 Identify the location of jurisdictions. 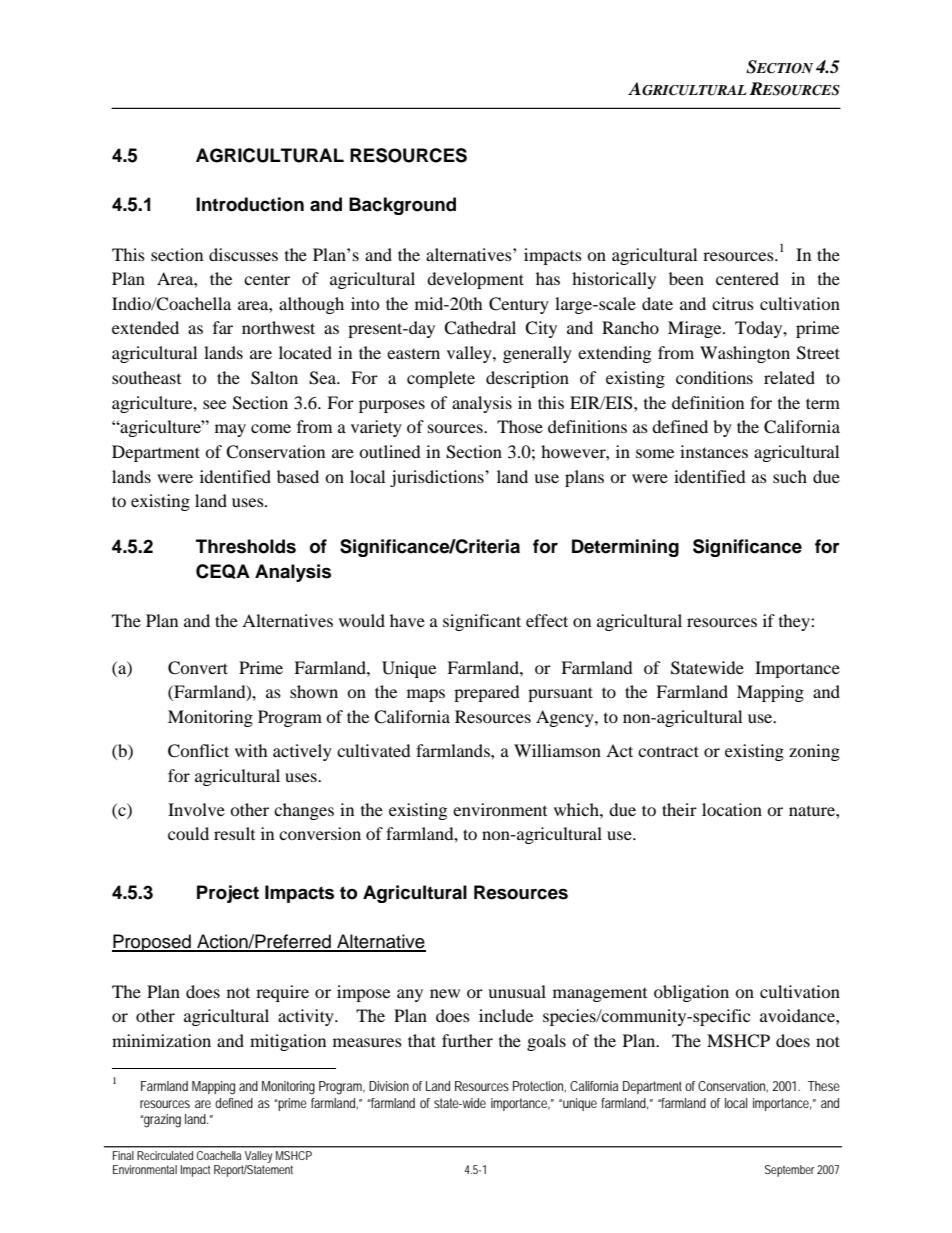
(438, 478).
